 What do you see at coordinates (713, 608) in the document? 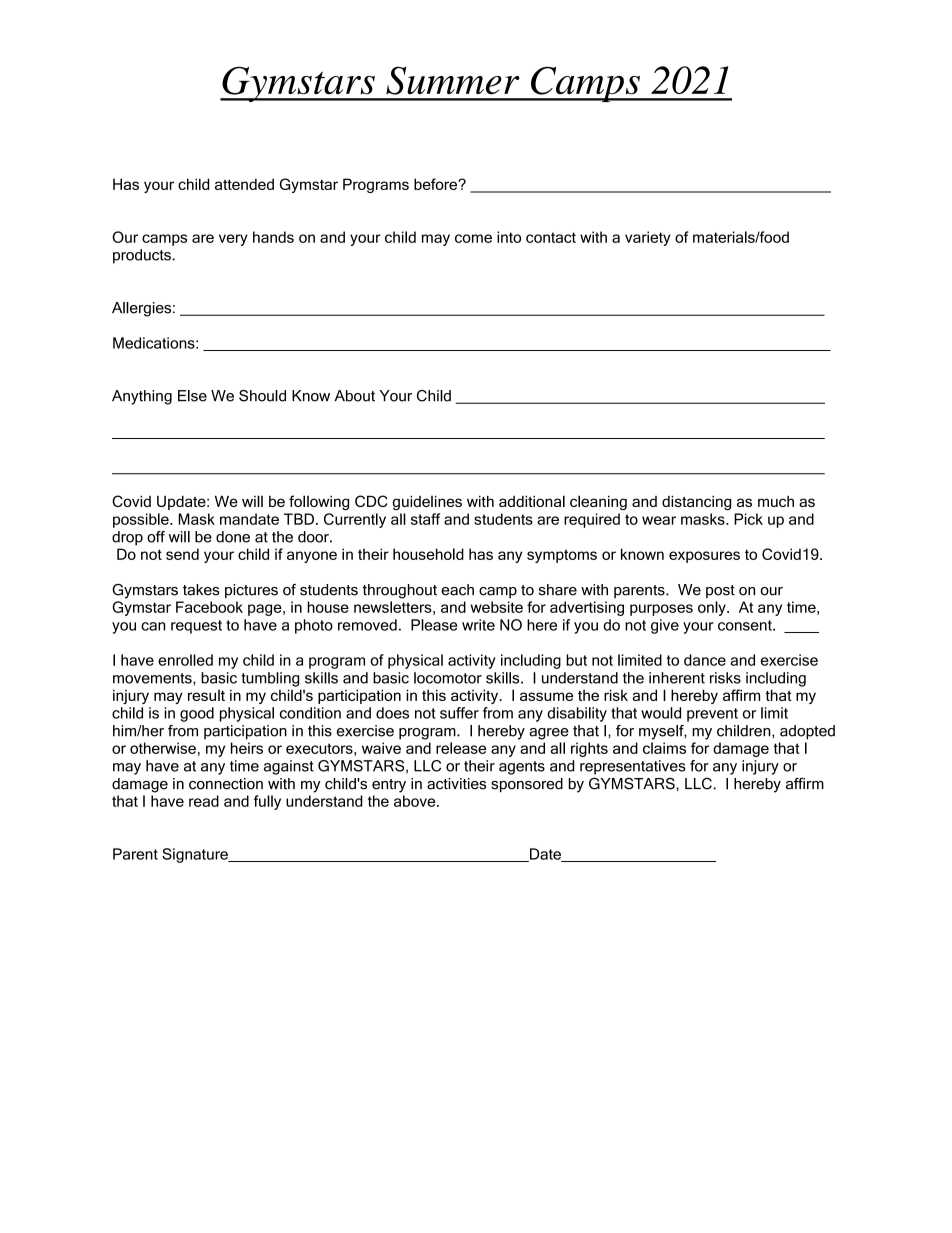
I see `only` at bounding box center [713, 608].
